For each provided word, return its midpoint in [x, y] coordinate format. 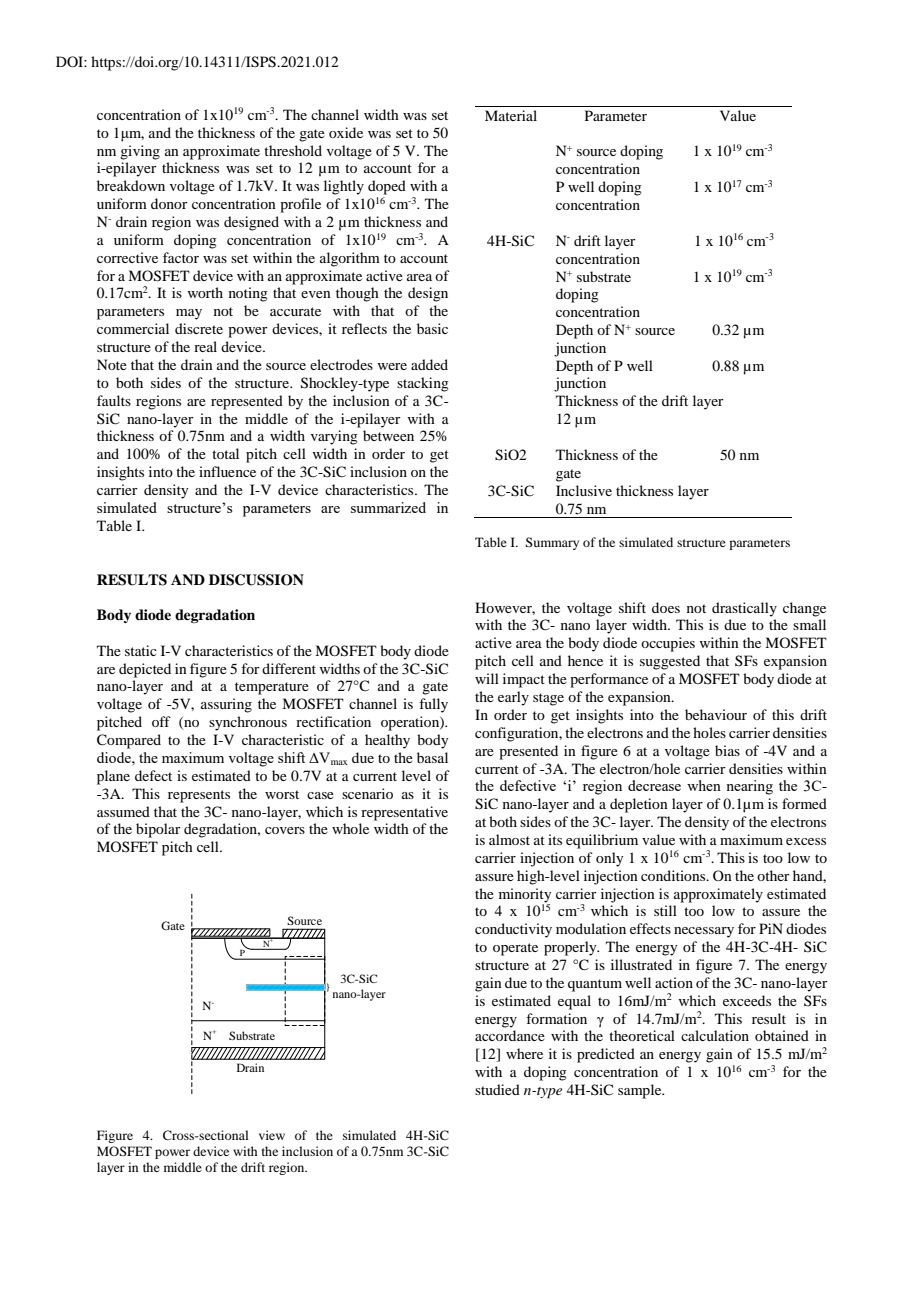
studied [497, 1089]
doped [387, 187]
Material [511, 115]
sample [641, 1091]
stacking [423, 384]
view [272, 1135]
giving [140, 152]
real [205, 346]
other [773, 875]
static [141, 650]
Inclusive [584, 490]
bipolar [158, 830]
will [487, 678]
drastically [744, 609]
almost [509, 839]
